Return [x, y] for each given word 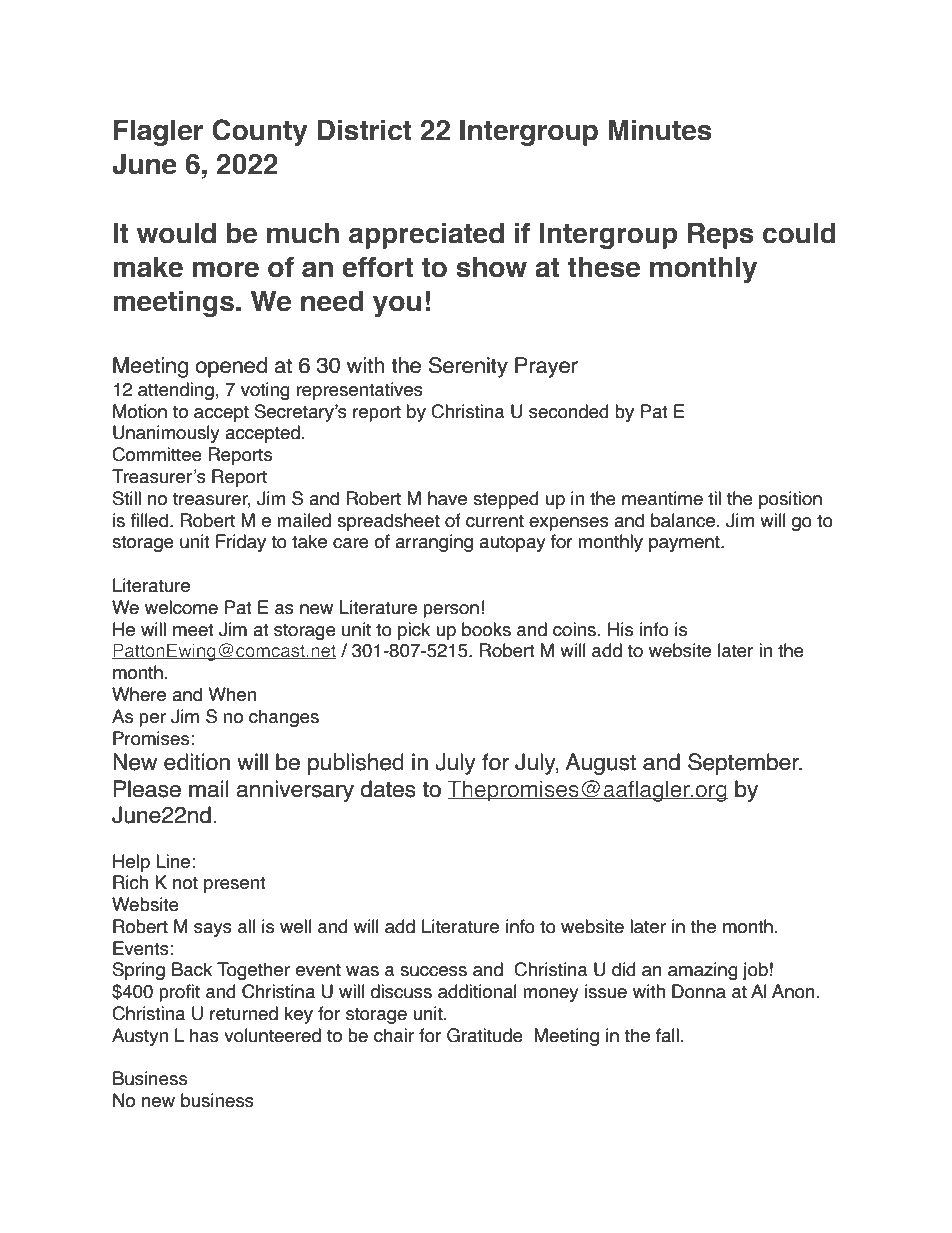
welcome [181, 607]
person [451, 611]
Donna [699, 991]
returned [244, 1013]
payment [685, 543]
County [260, 132]
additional [477, 991]
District [364, 130]
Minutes [659, 130]
